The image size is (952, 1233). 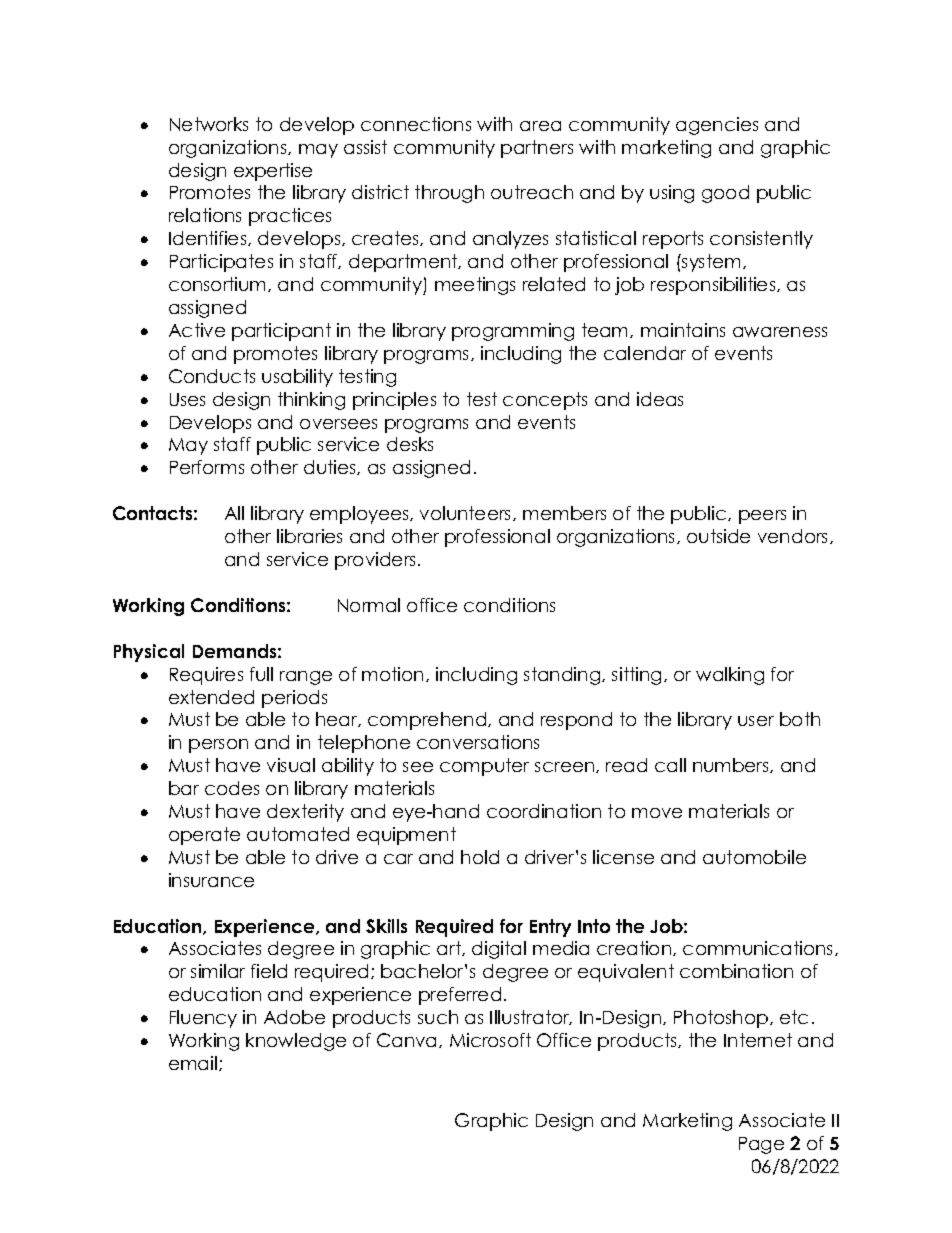 I want to click on email, so click(x=193, y=1063).
